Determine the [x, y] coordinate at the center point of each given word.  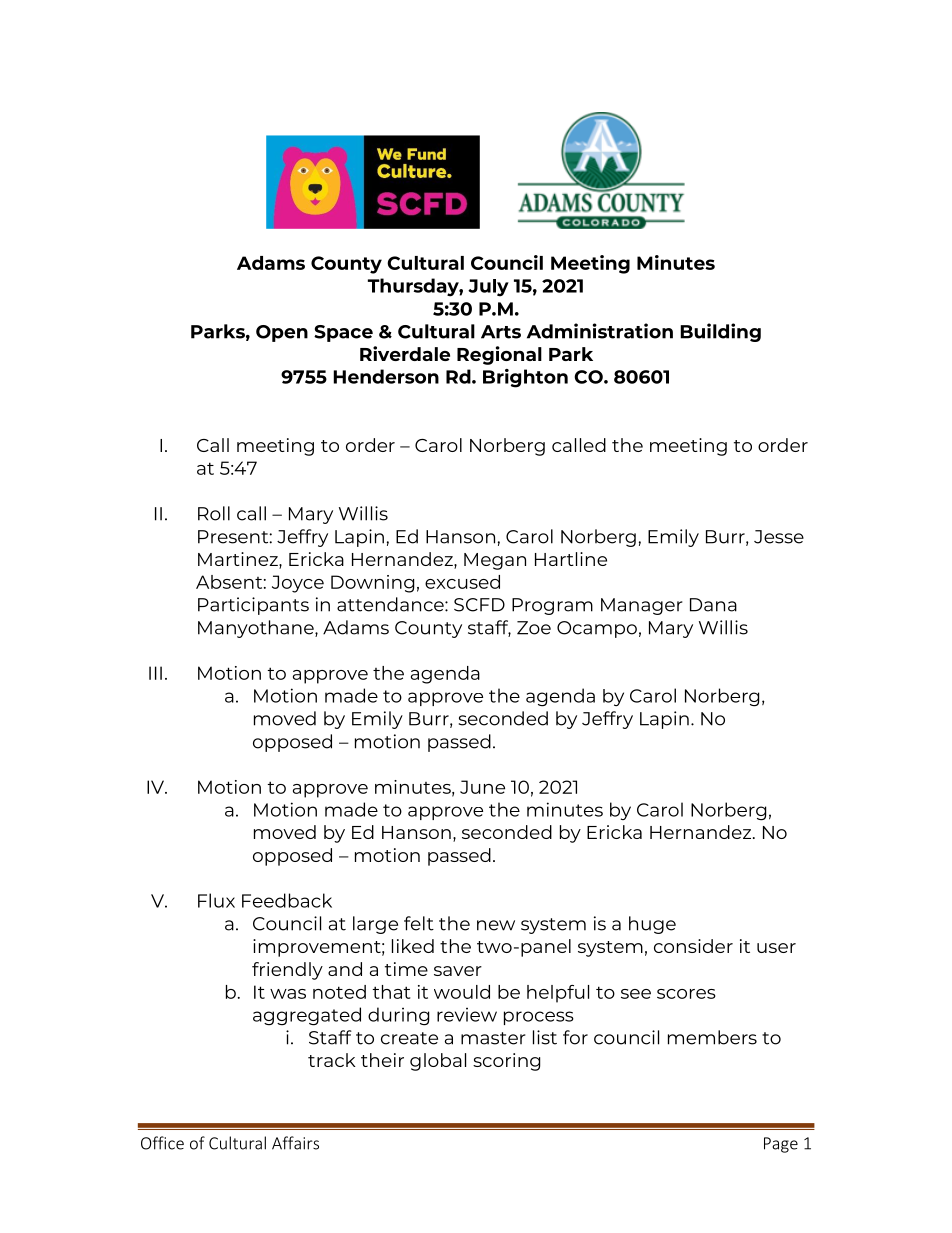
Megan [495, 561]
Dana [713, 605]
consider [693, 946]
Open [282, 333]
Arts [501, 332]
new [496, 925]
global [438, 1062]
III [155, 673]
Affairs [295, 1143]
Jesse [779, 537]
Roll [214, 513]
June [482, 787]
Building [720, 332]
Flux [216, 900]
